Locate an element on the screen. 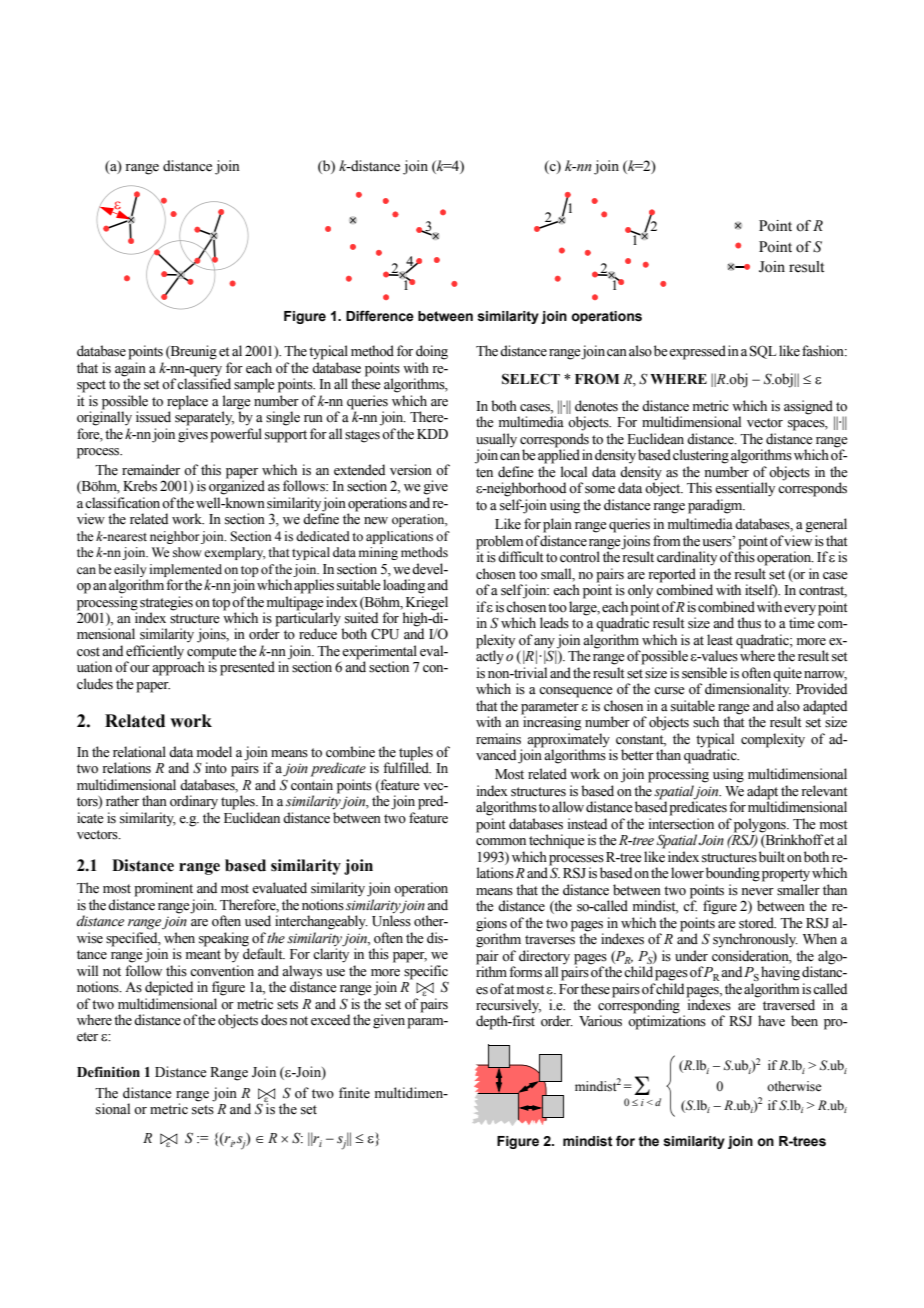 Image resolution: width=924 pixels, height=1308 pixels. implemented is located at coordinates (186, 570).
